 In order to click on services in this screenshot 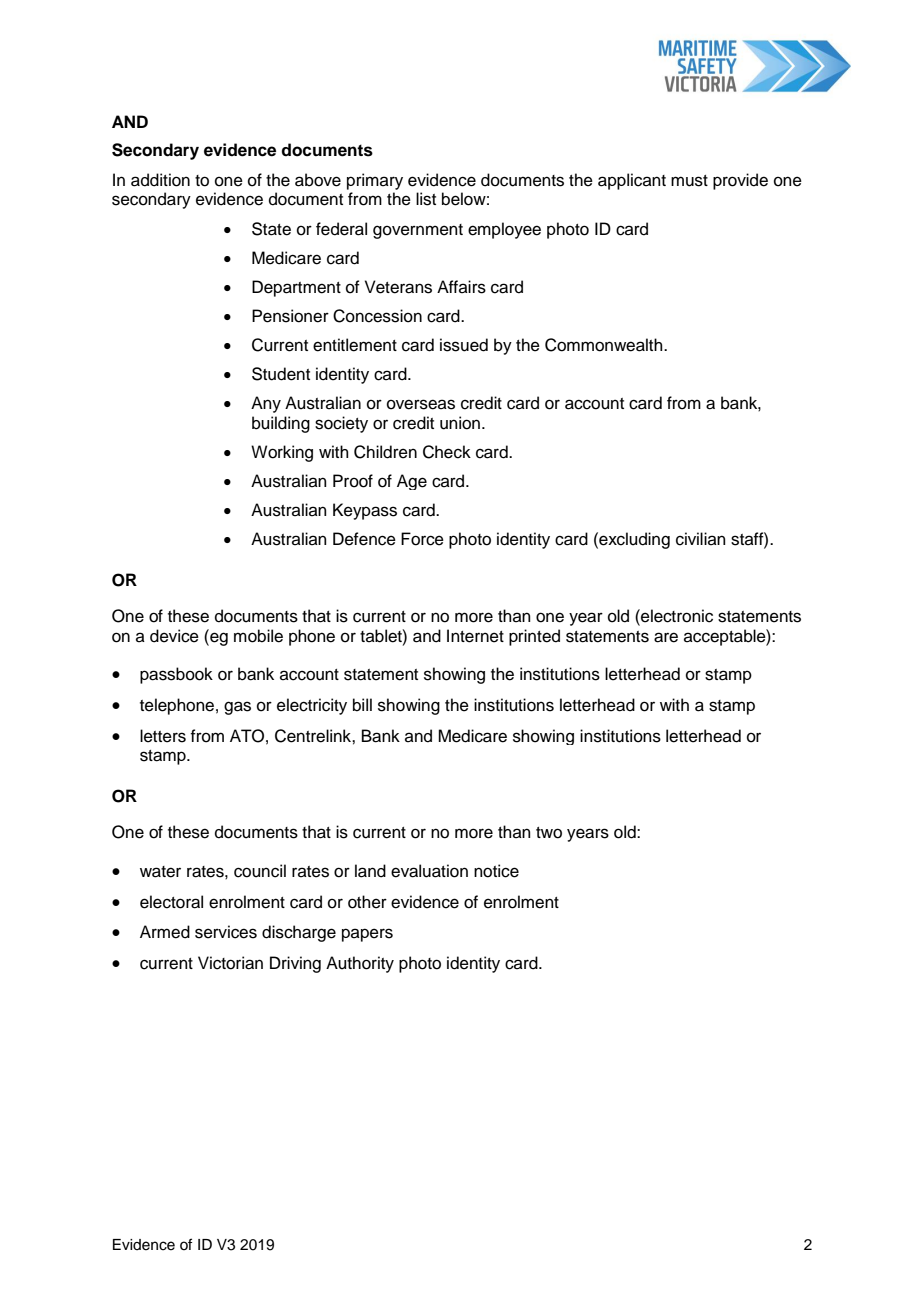, I will do `click(226, 932)`.
